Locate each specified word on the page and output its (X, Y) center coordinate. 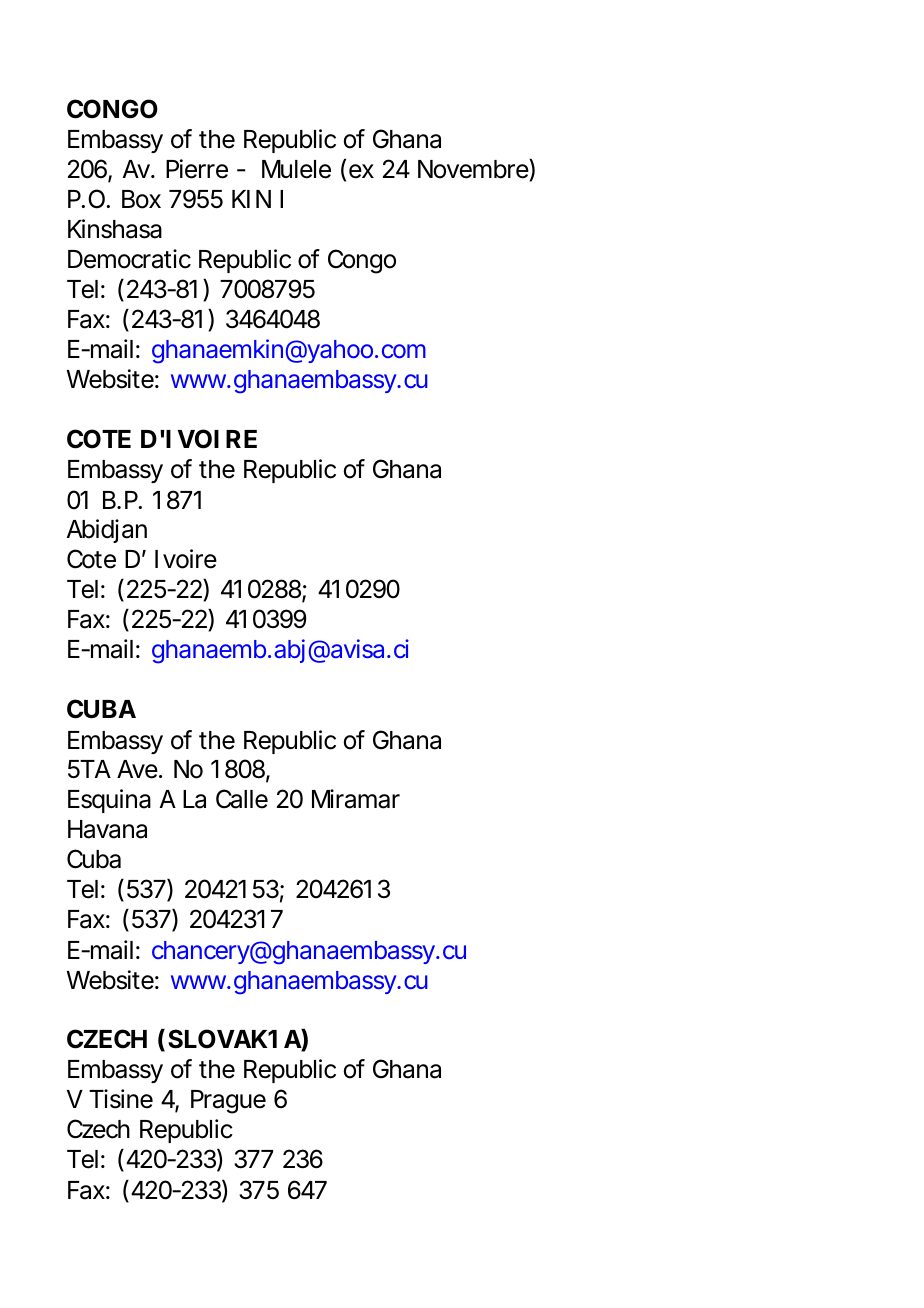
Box (141, 199)
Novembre (473, 169)
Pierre (197, 169)
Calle (242, 799)
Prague (228, 1102)
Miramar (356, 799)
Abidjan (107, 531)
